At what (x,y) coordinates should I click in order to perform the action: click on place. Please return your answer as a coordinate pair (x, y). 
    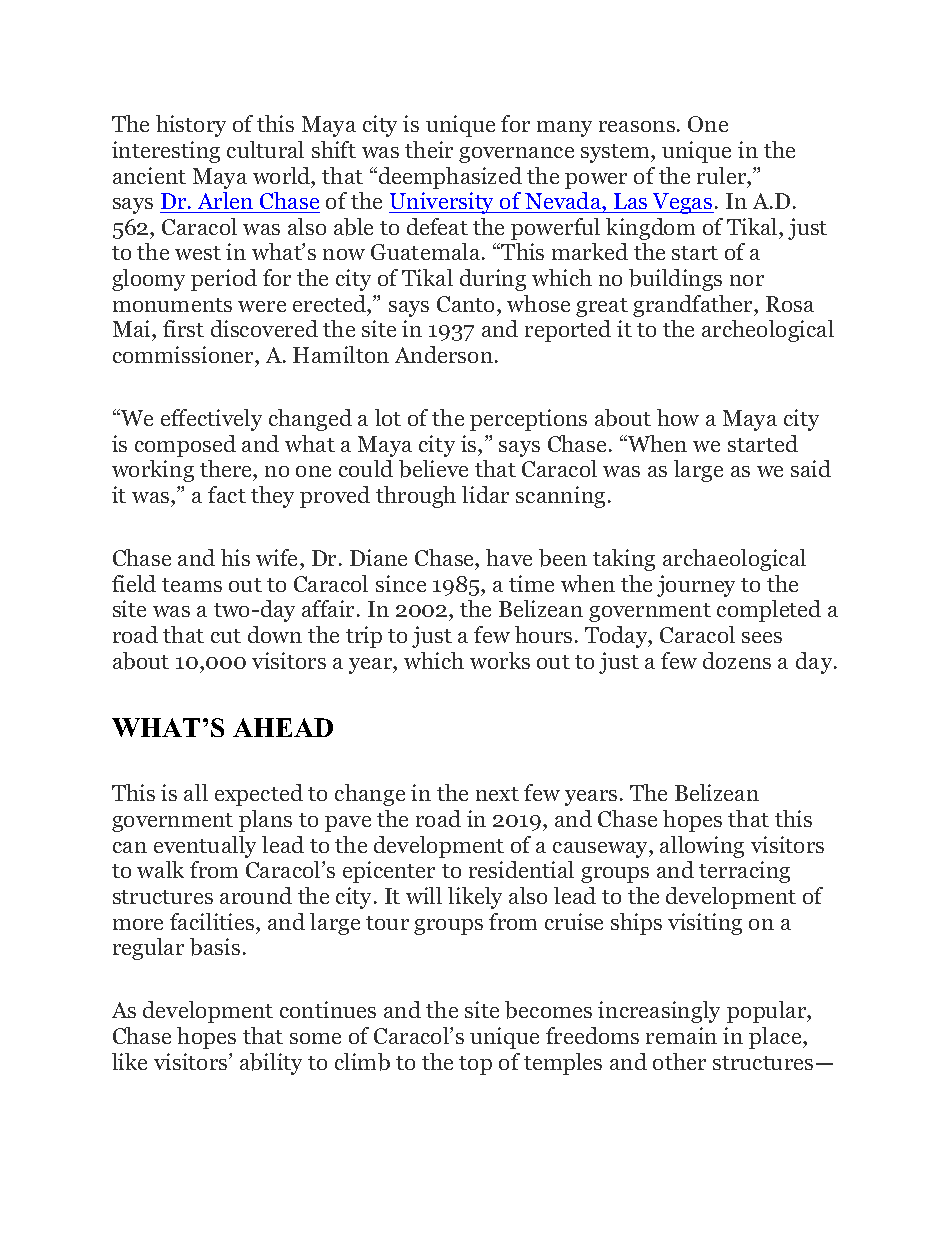
    Looking at the image, I should click on (776, 1038).
